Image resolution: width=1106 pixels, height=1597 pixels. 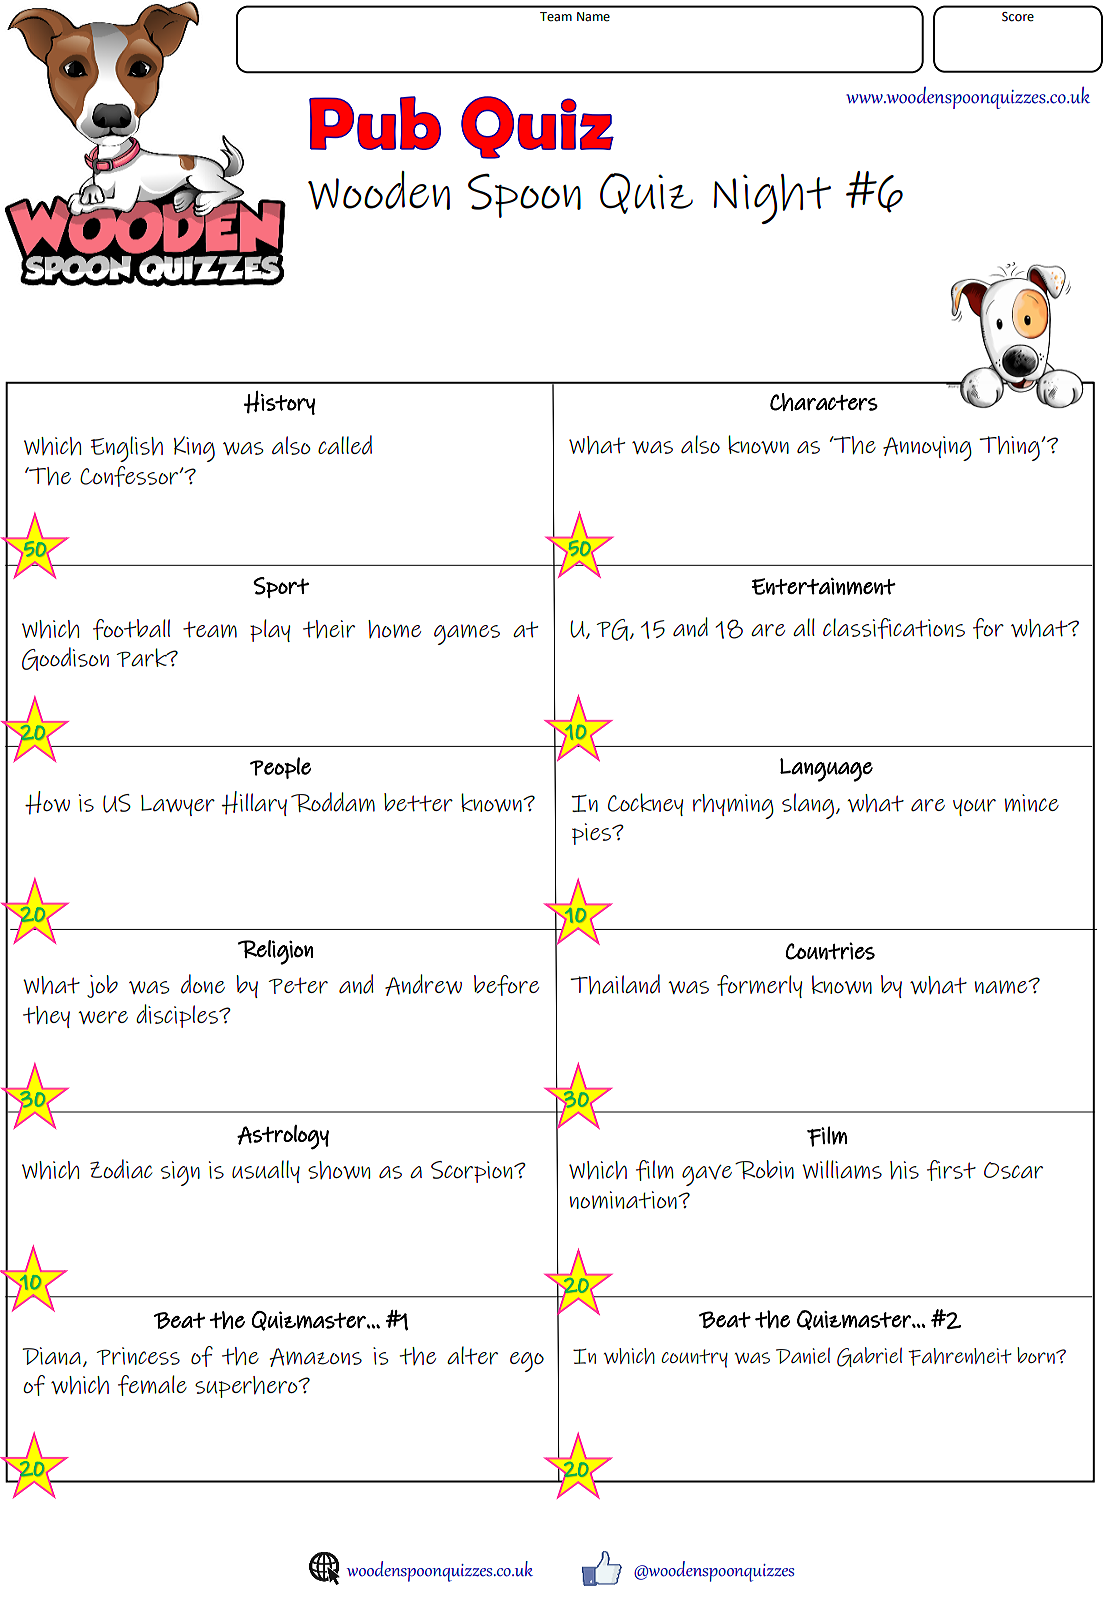 What do you see at coordinates (143, 657) in the document?
I see `Park` at bounding box center [143, 657].
